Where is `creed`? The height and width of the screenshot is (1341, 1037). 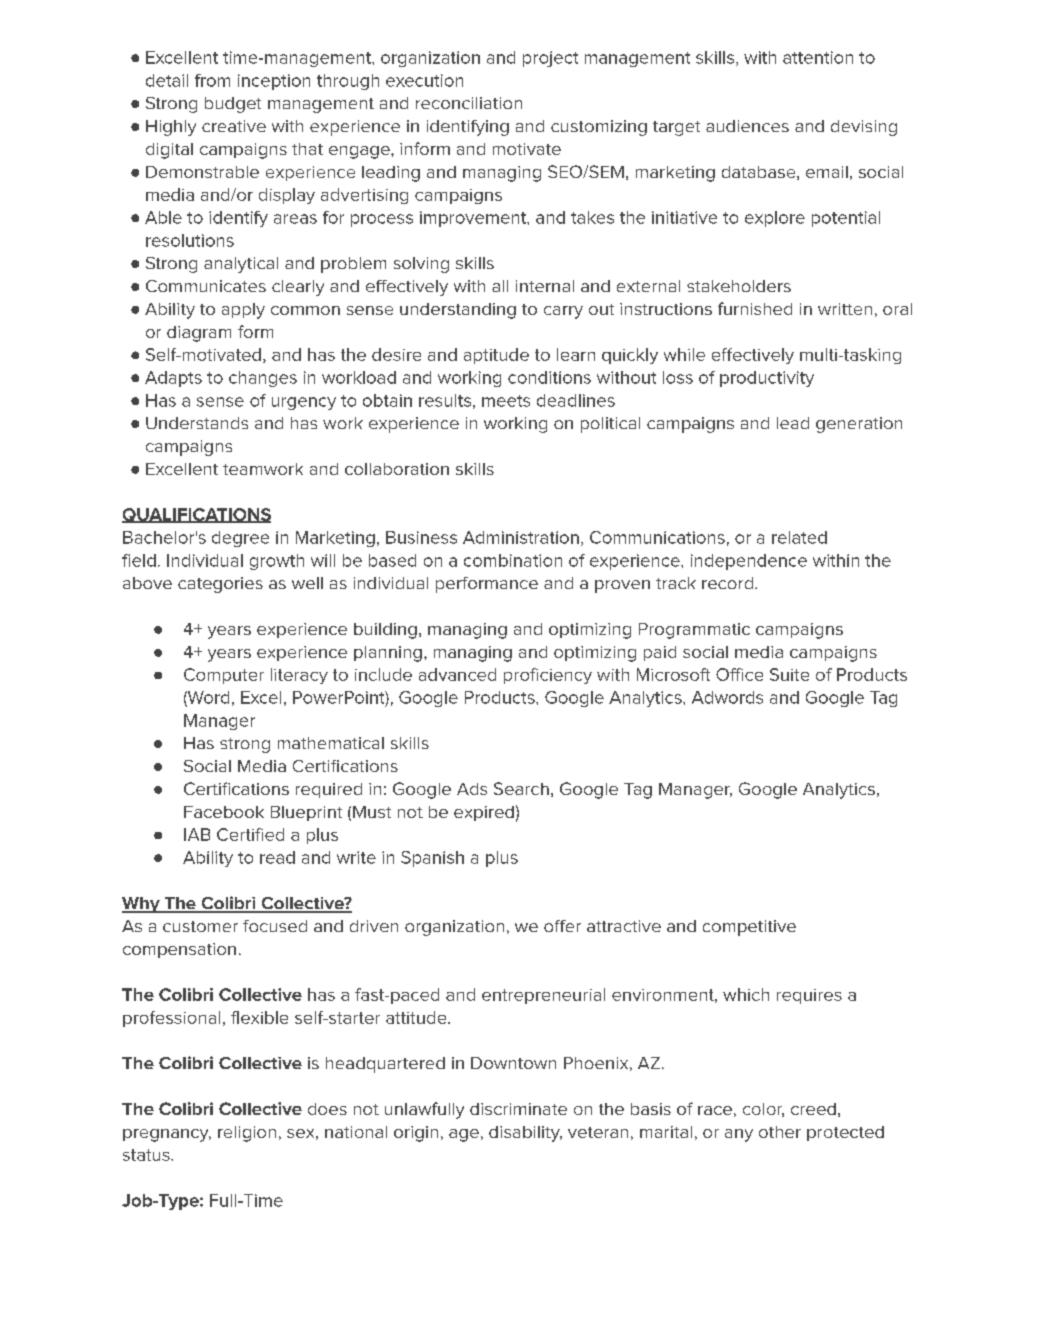 creed is located at coordinates (813, 1109).
